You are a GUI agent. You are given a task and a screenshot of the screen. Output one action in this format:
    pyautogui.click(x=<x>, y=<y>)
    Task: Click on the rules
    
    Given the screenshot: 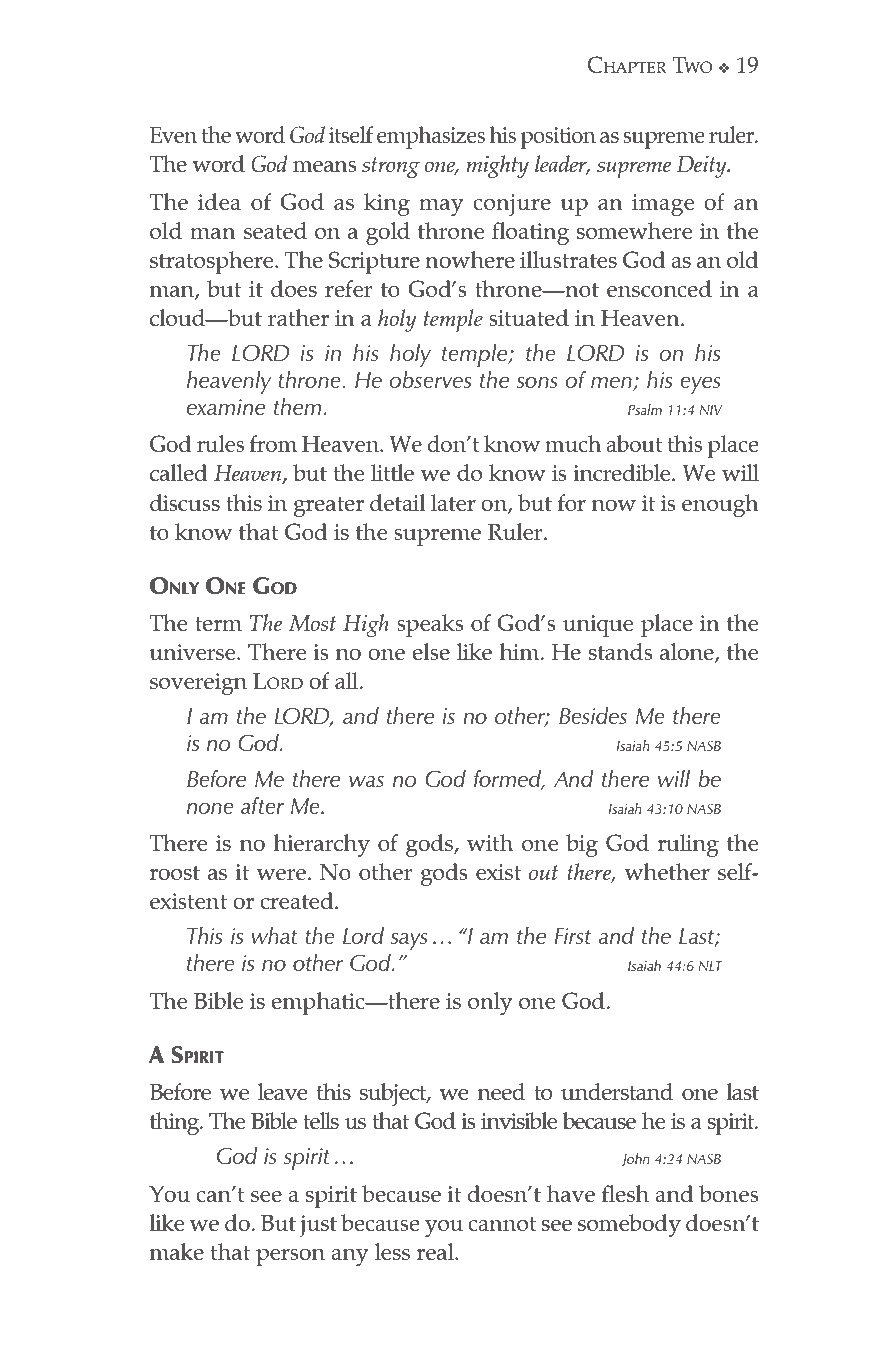 What is the action you would take?
    pyautogui.click(x=220, y=443)
